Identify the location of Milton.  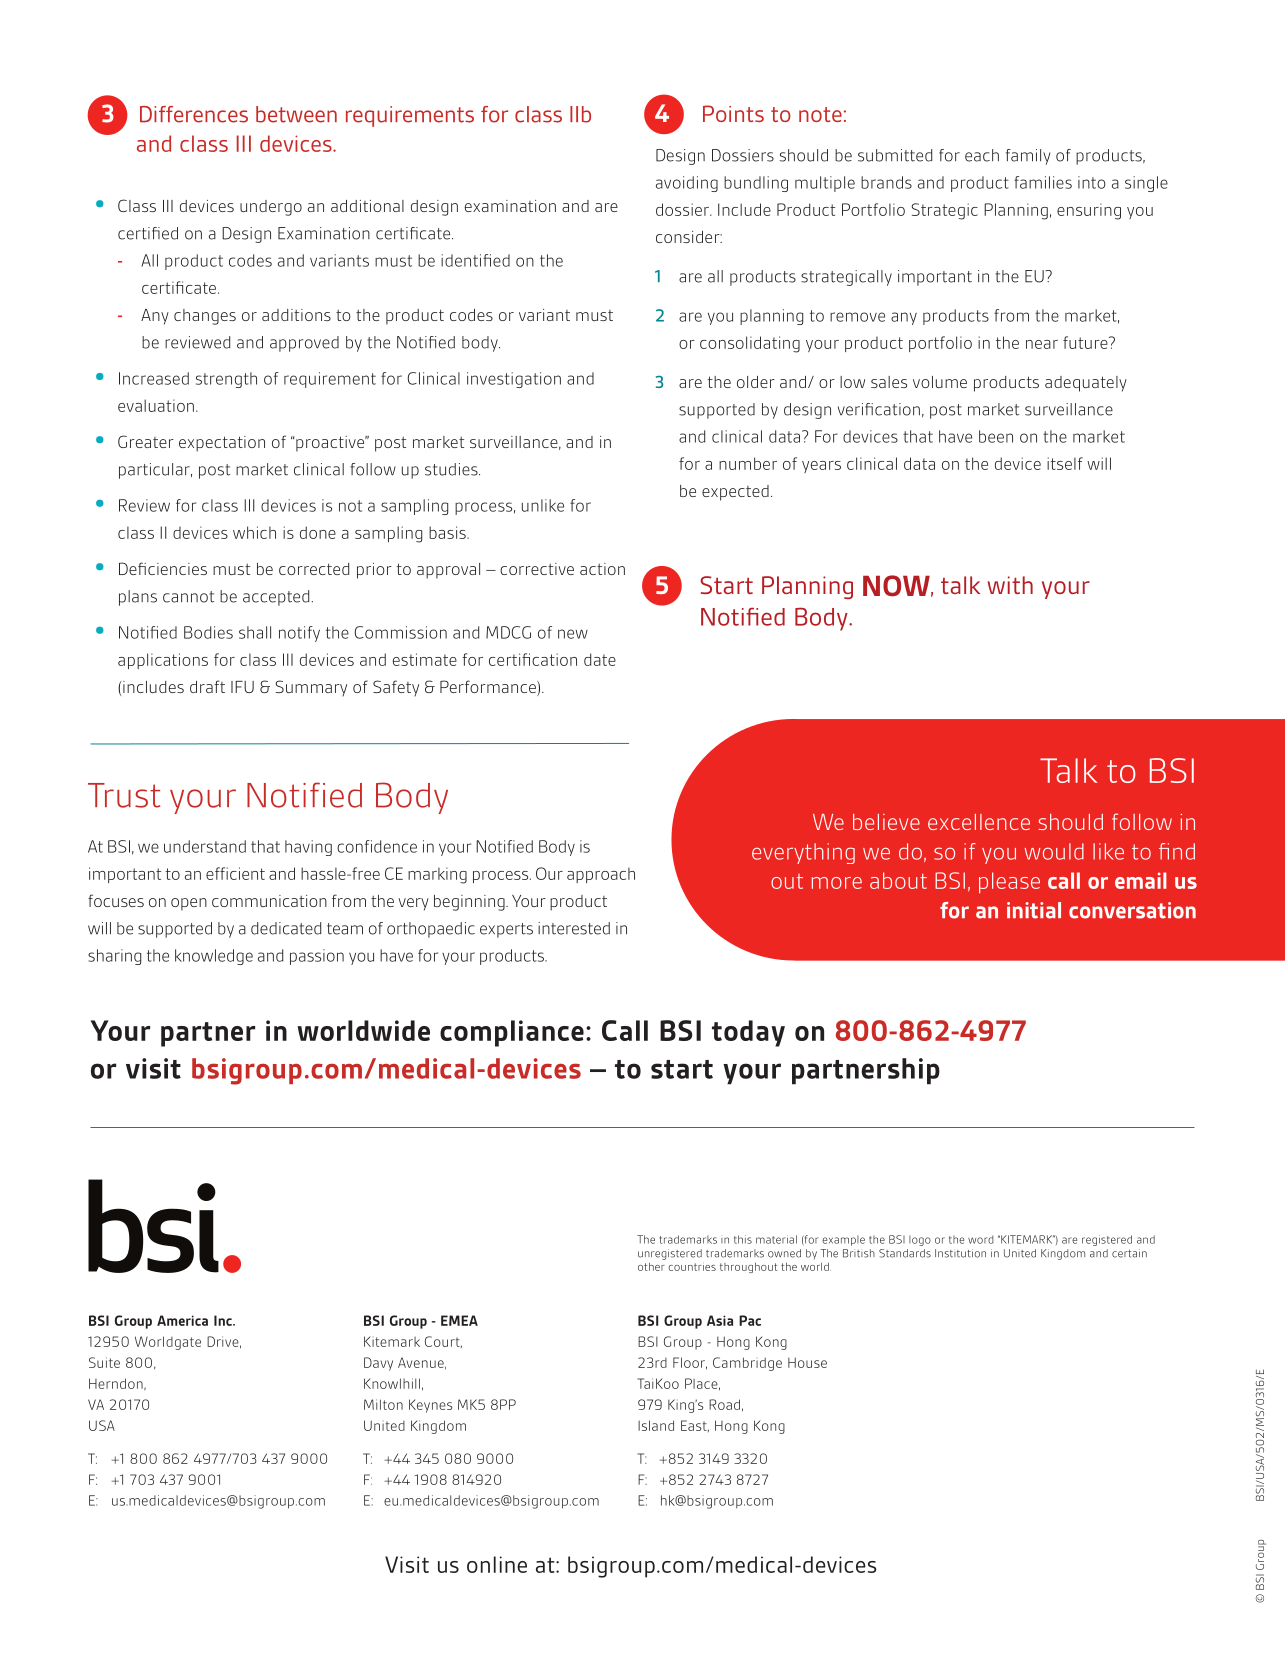
(383, 1404).
